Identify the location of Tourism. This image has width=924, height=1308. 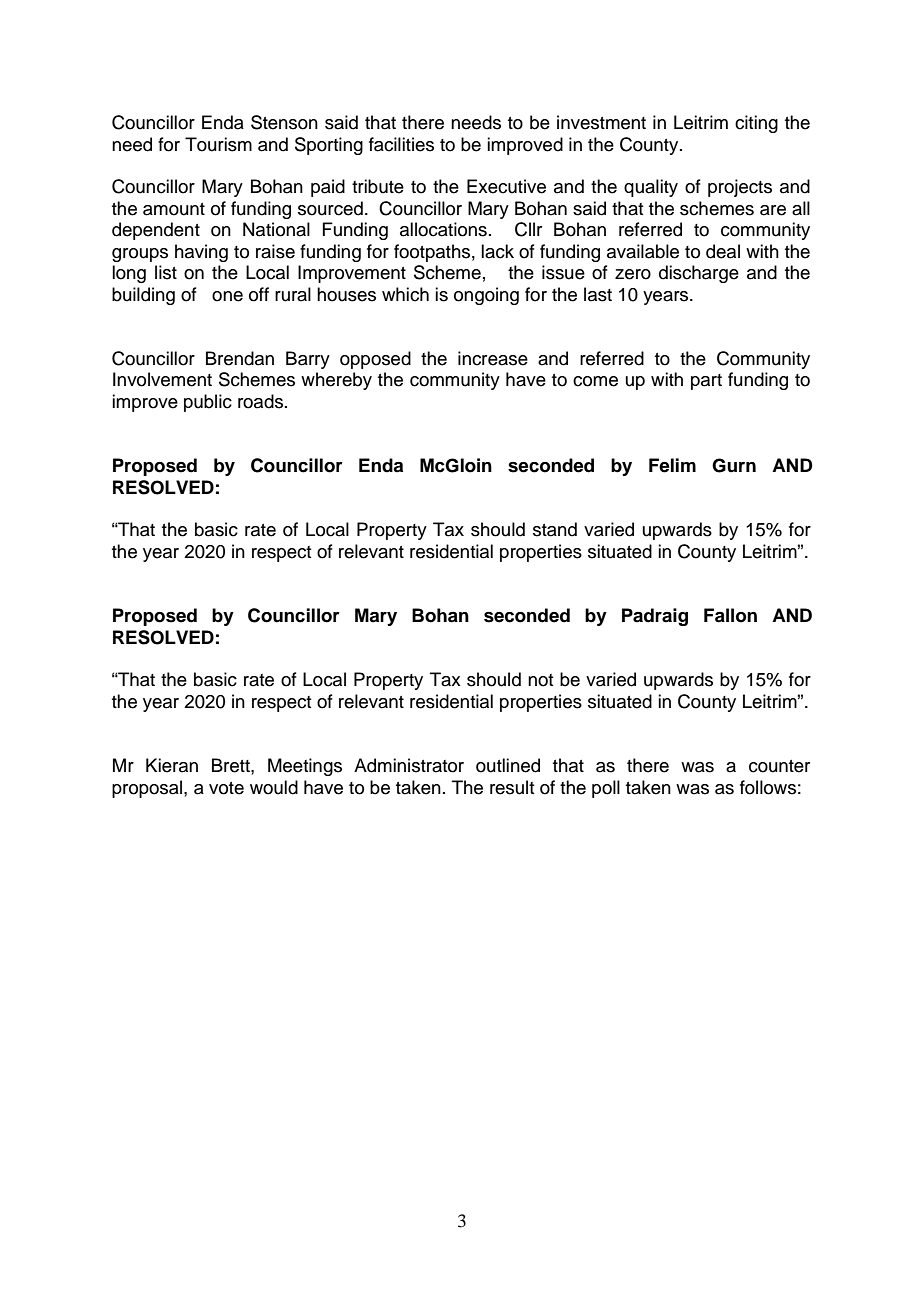
(218, 144).
